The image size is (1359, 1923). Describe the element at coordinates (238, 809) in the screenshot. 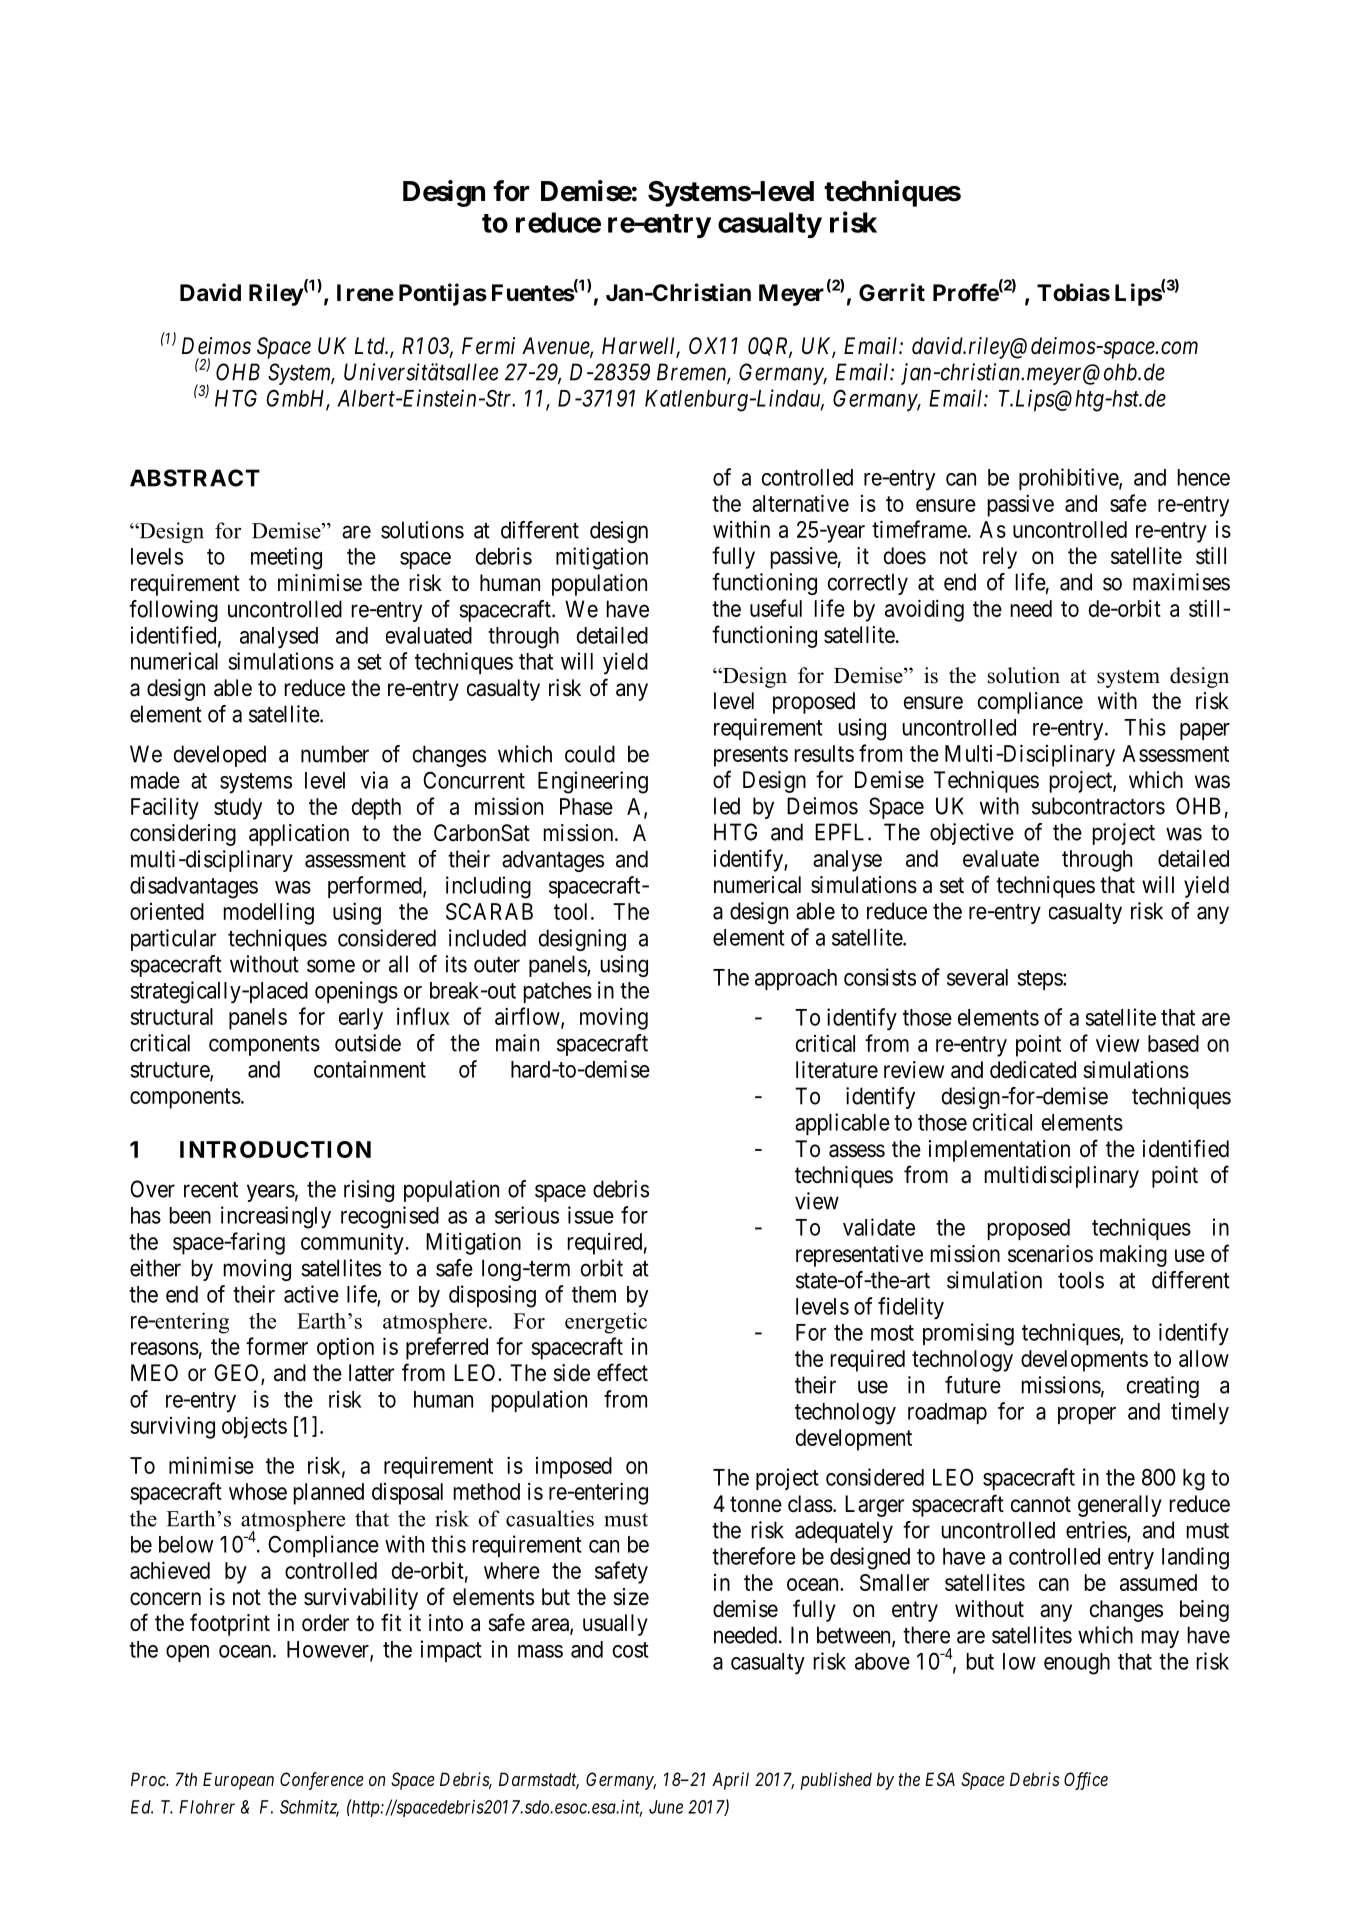

I see `study` at that location.
